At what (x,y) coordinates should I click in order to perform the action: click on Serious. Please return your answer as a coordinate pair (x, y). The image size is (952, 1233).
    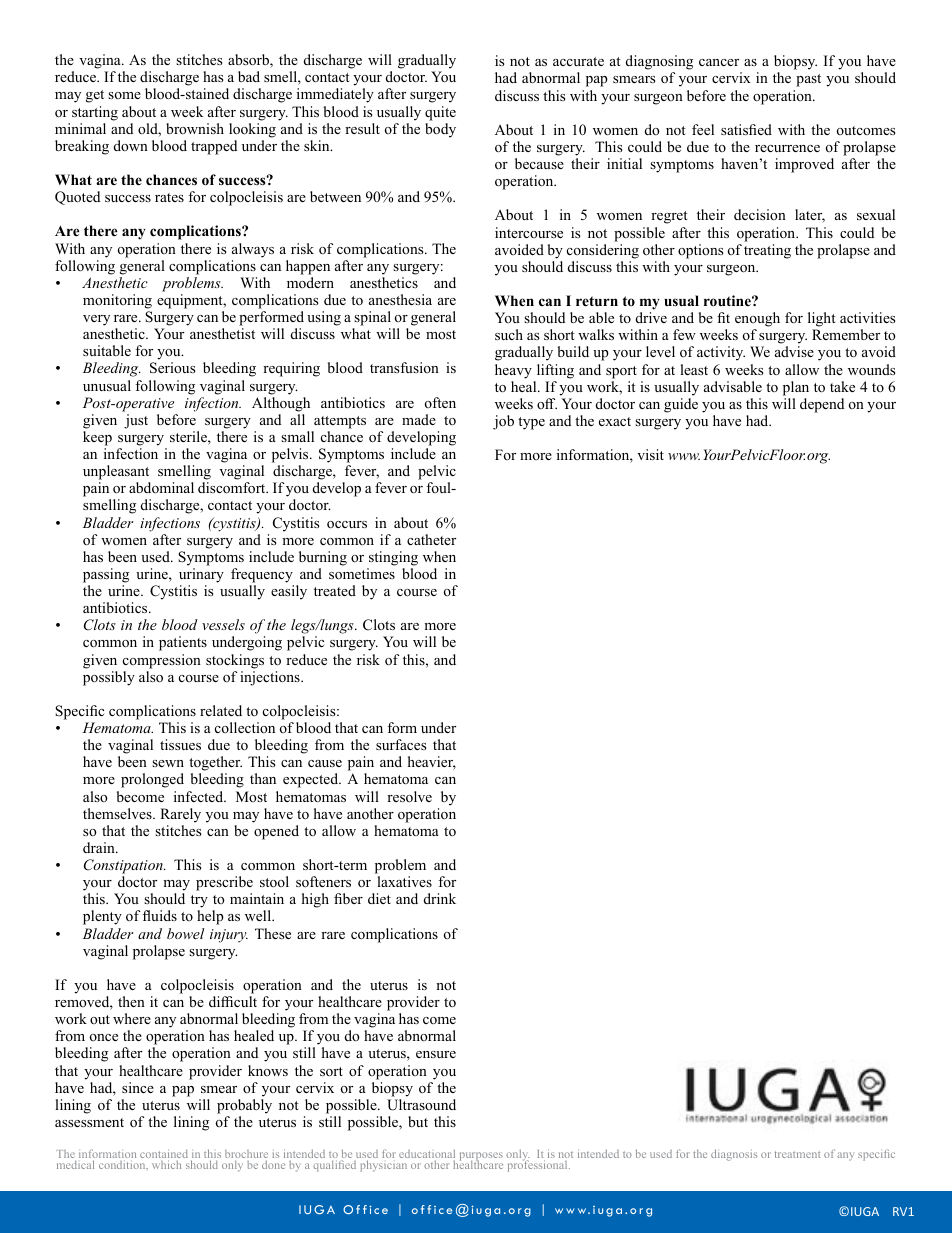
    Looking at the image, I should click on (172, 368).
